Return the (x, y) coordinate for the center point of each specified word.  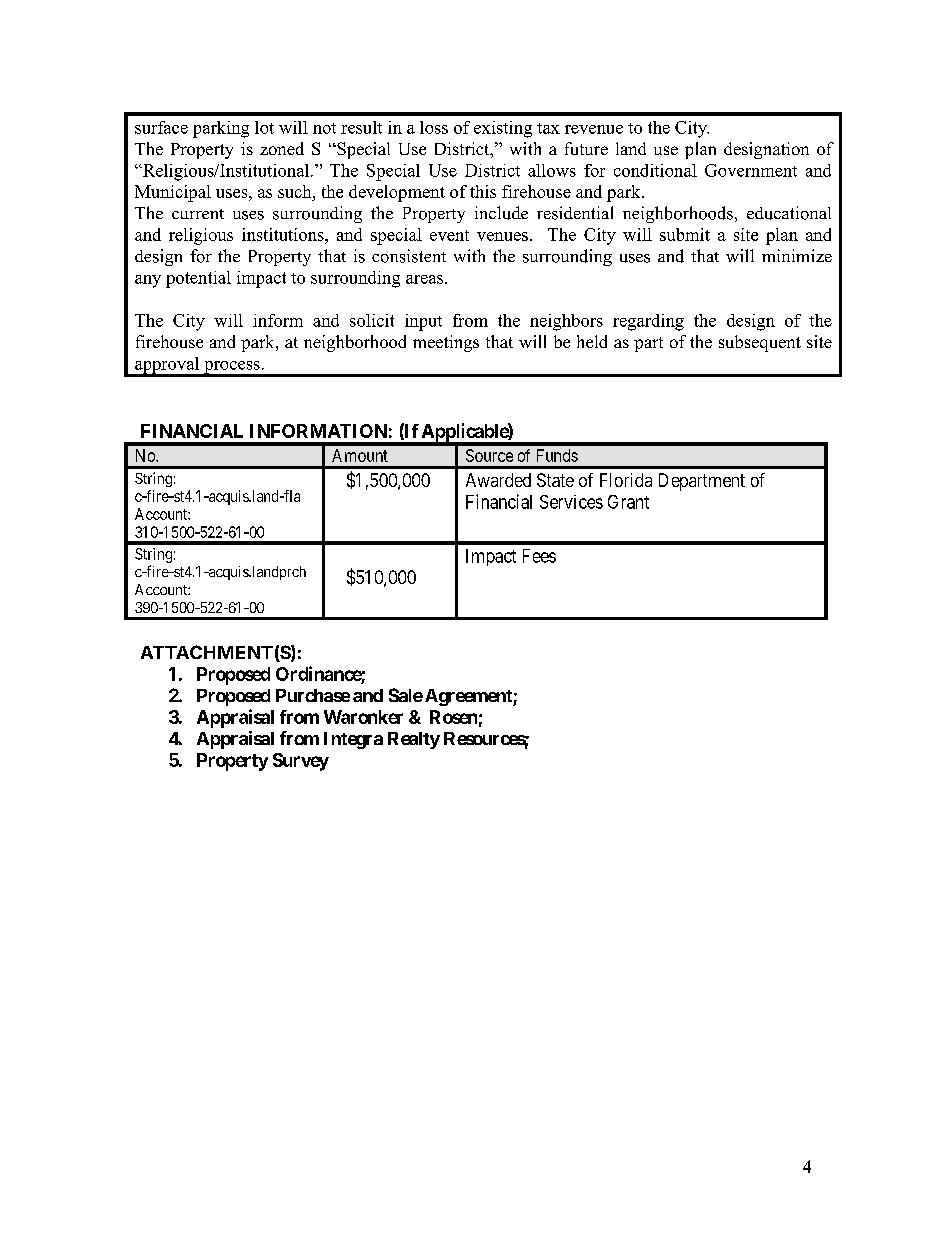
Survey (301, 762)
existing (503, 129)
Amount (360, 455)
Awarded (498, 480)
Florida (626, 480)
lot (264, 127)
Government (751, 170)
